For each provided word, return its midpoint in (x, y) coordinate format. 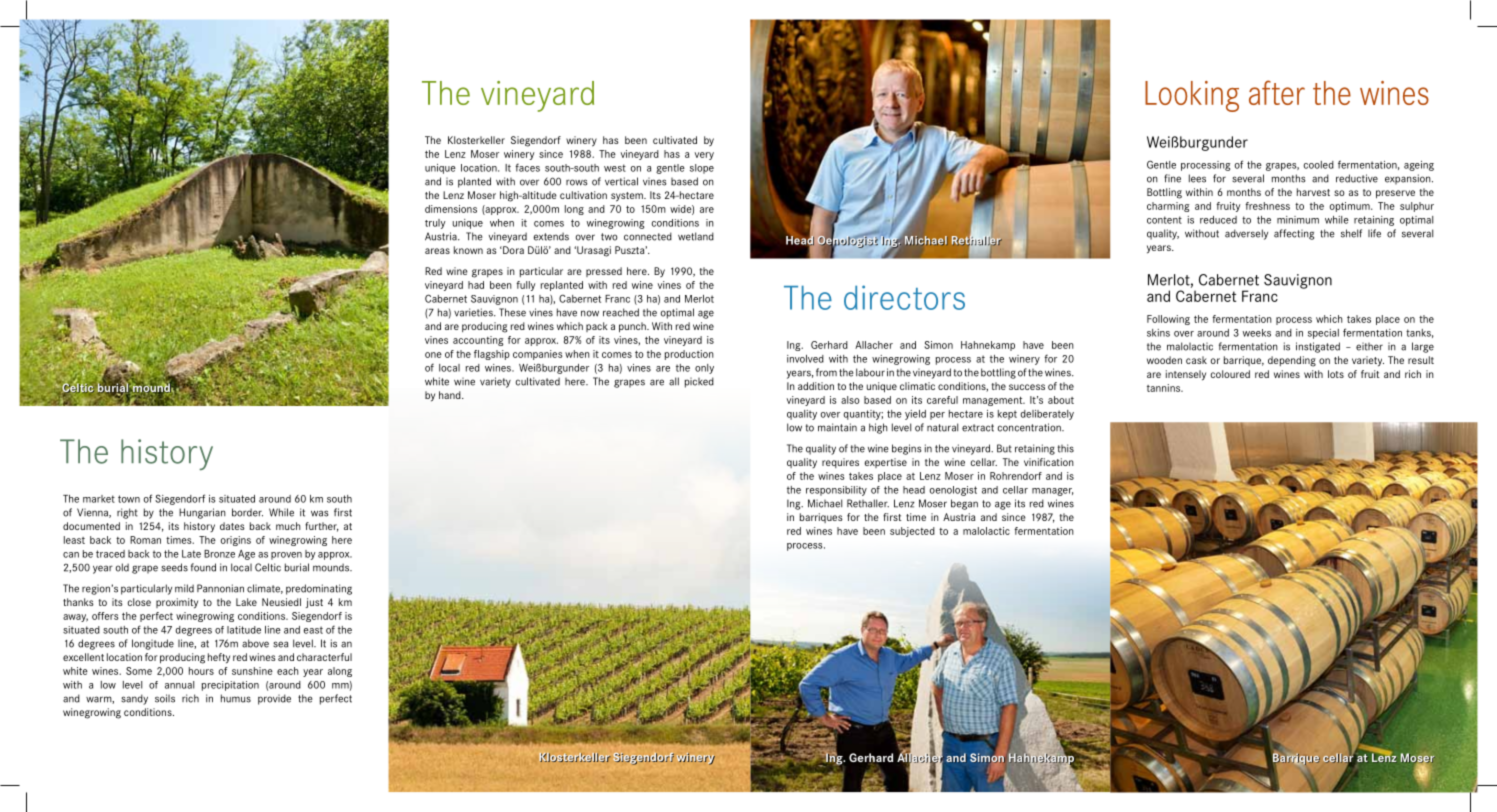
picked (699, 382)
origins (236, 541)
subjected (912, 532)
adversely (1246, 234)
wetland (696, 236)
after (1277, 92)
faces (527, 167)
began (964, 504)
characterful (324, 657)
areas (437, 251)
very (704, 156)
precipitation (230, 686)
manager (1053, 492)
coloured (1230, 374)
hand (451, 395)
